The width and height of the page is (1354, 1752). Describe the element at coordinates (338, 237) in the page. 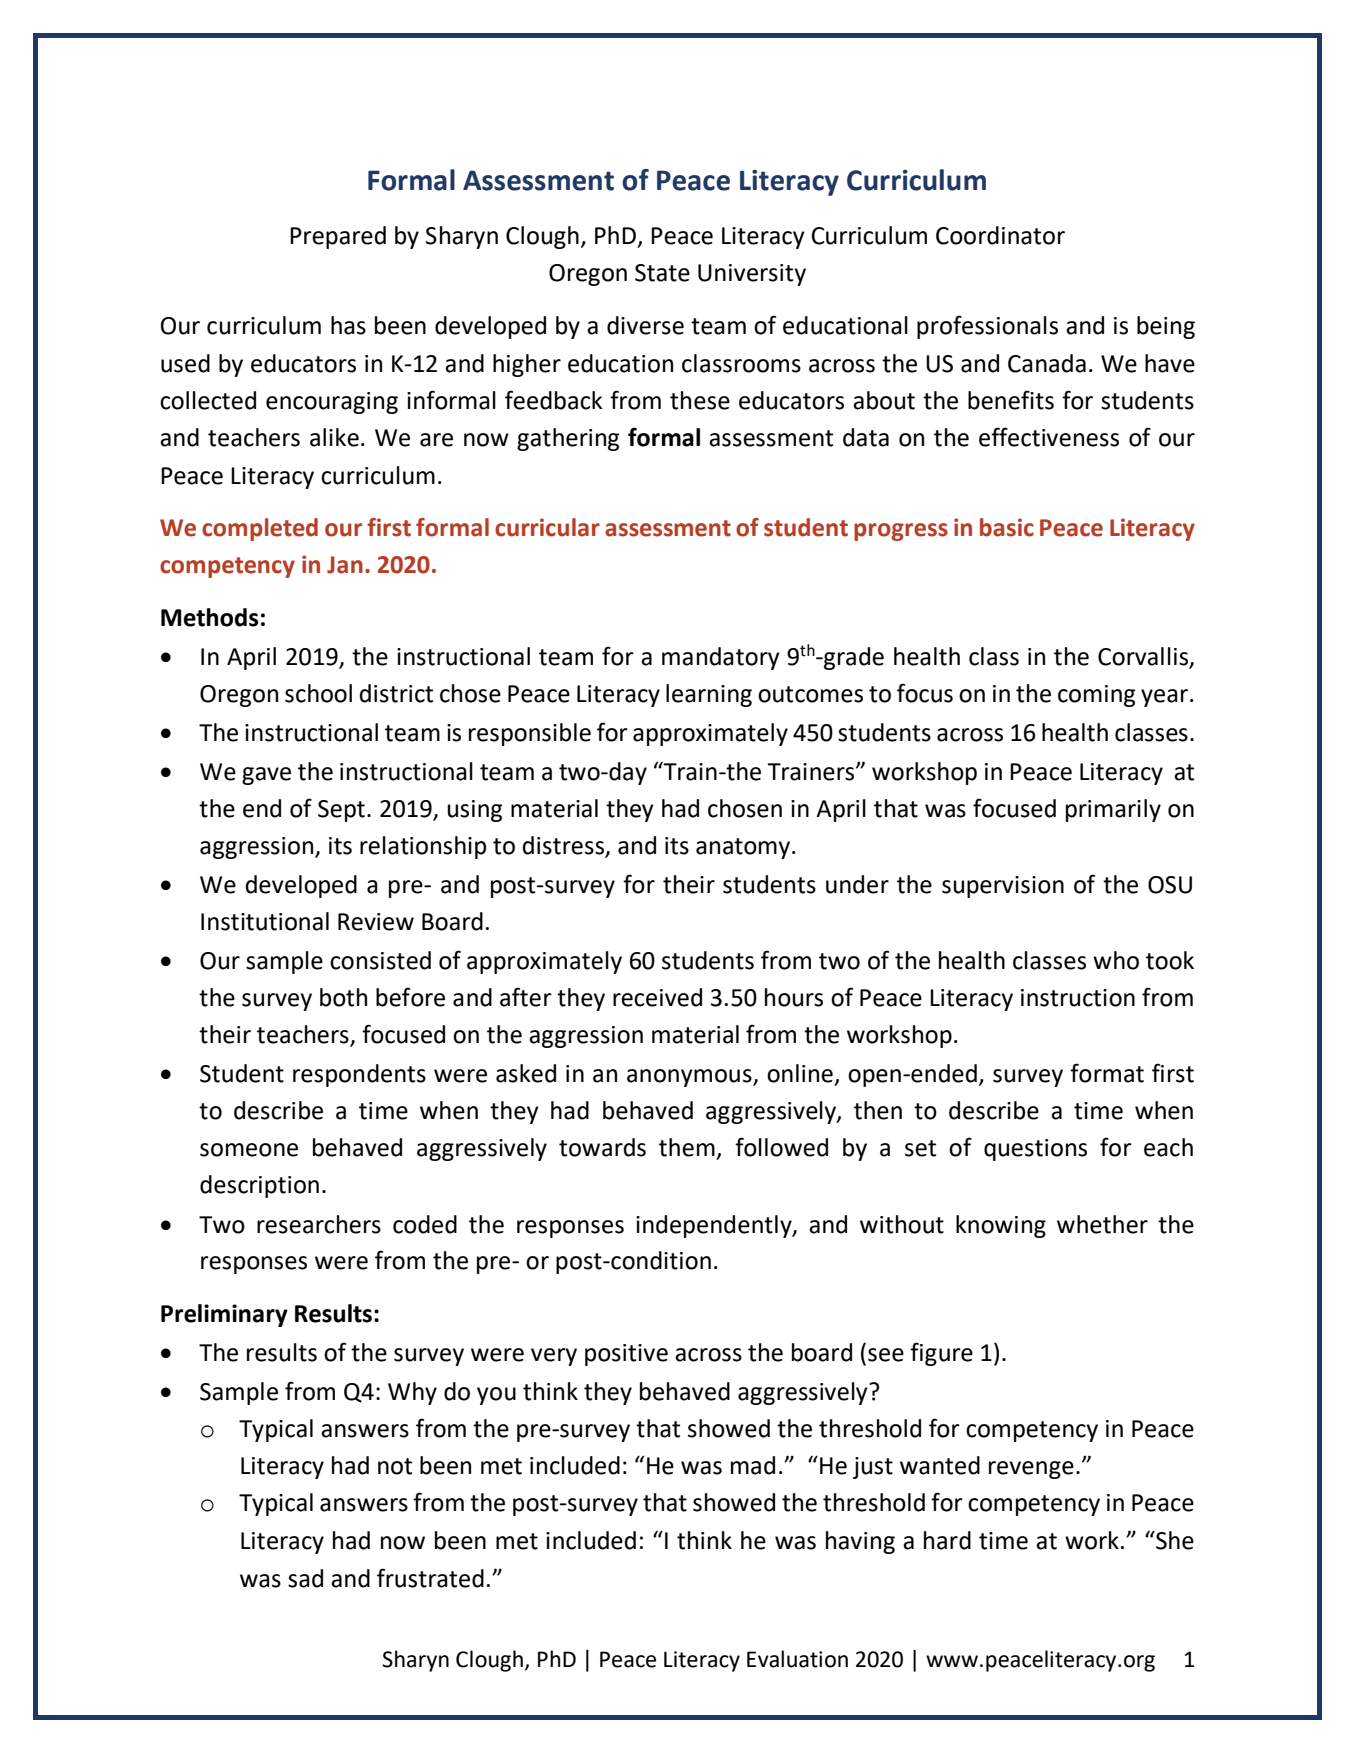

I see `Prepared` at that location.
